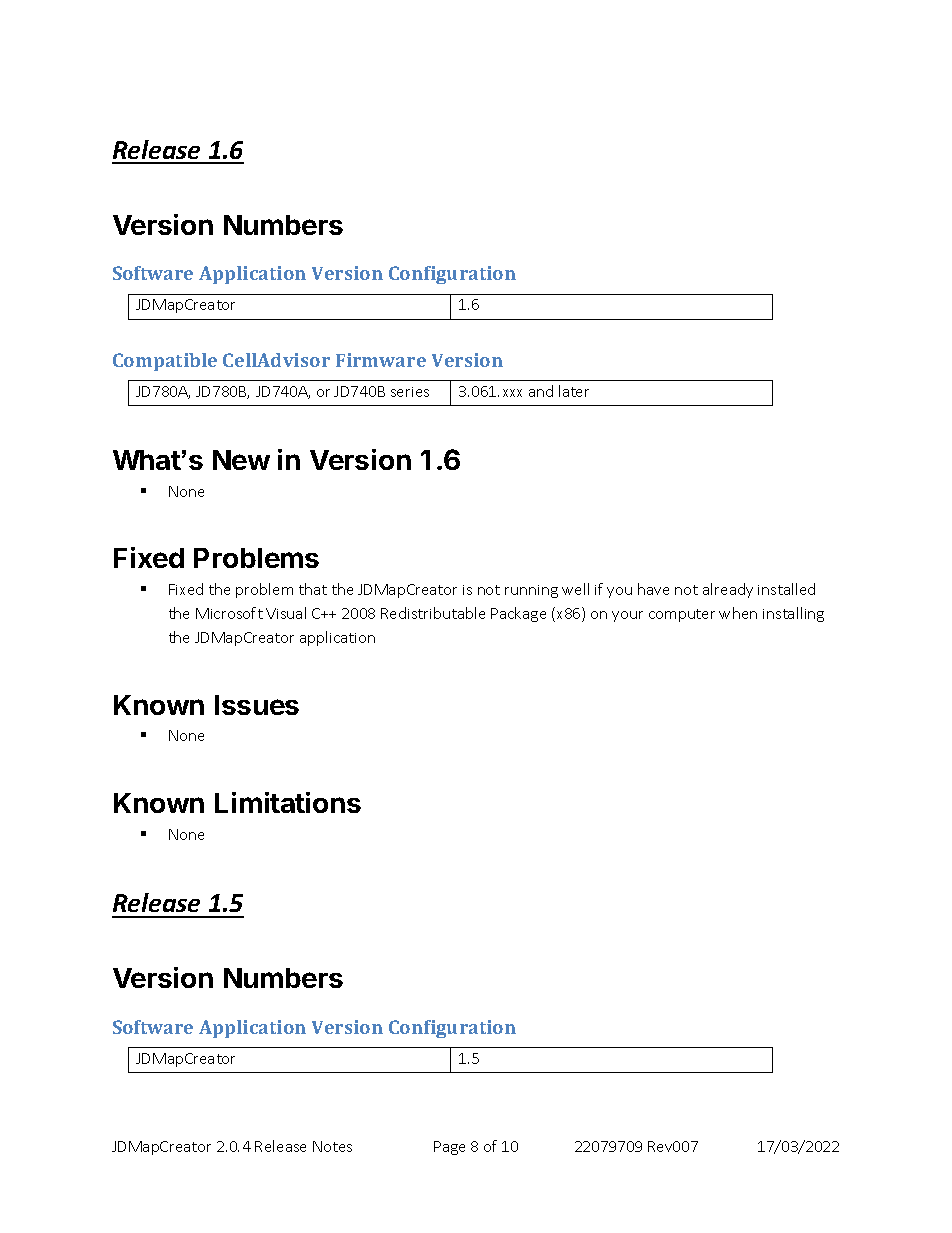 The image size is (952, 1233). What do you see at coordinates (332, 1146) in the screenshot?
I see `Notes` at bounding box center [332, 1146].
